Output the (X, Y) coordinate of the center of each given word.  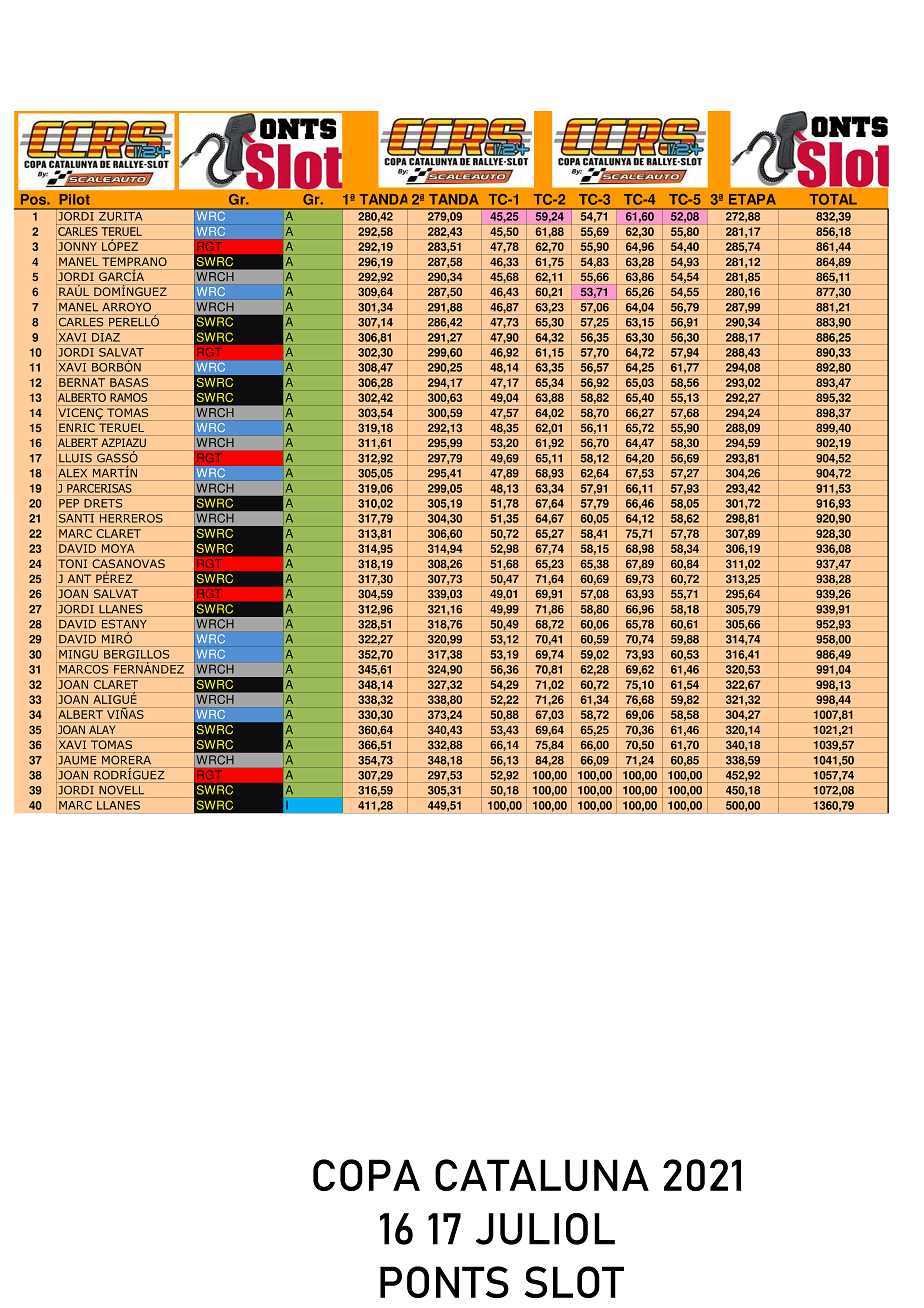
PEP (69, 503)
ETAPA (752, 199)
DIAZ (106, 337)
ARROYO (127, 307)
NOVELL (121, 790)
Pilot (74, 199)
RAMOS (128, 397)
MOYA (118, 548)
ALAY (102, 729)
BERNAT (82, 382)
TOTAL (833, 199)
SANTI (76, 518)
